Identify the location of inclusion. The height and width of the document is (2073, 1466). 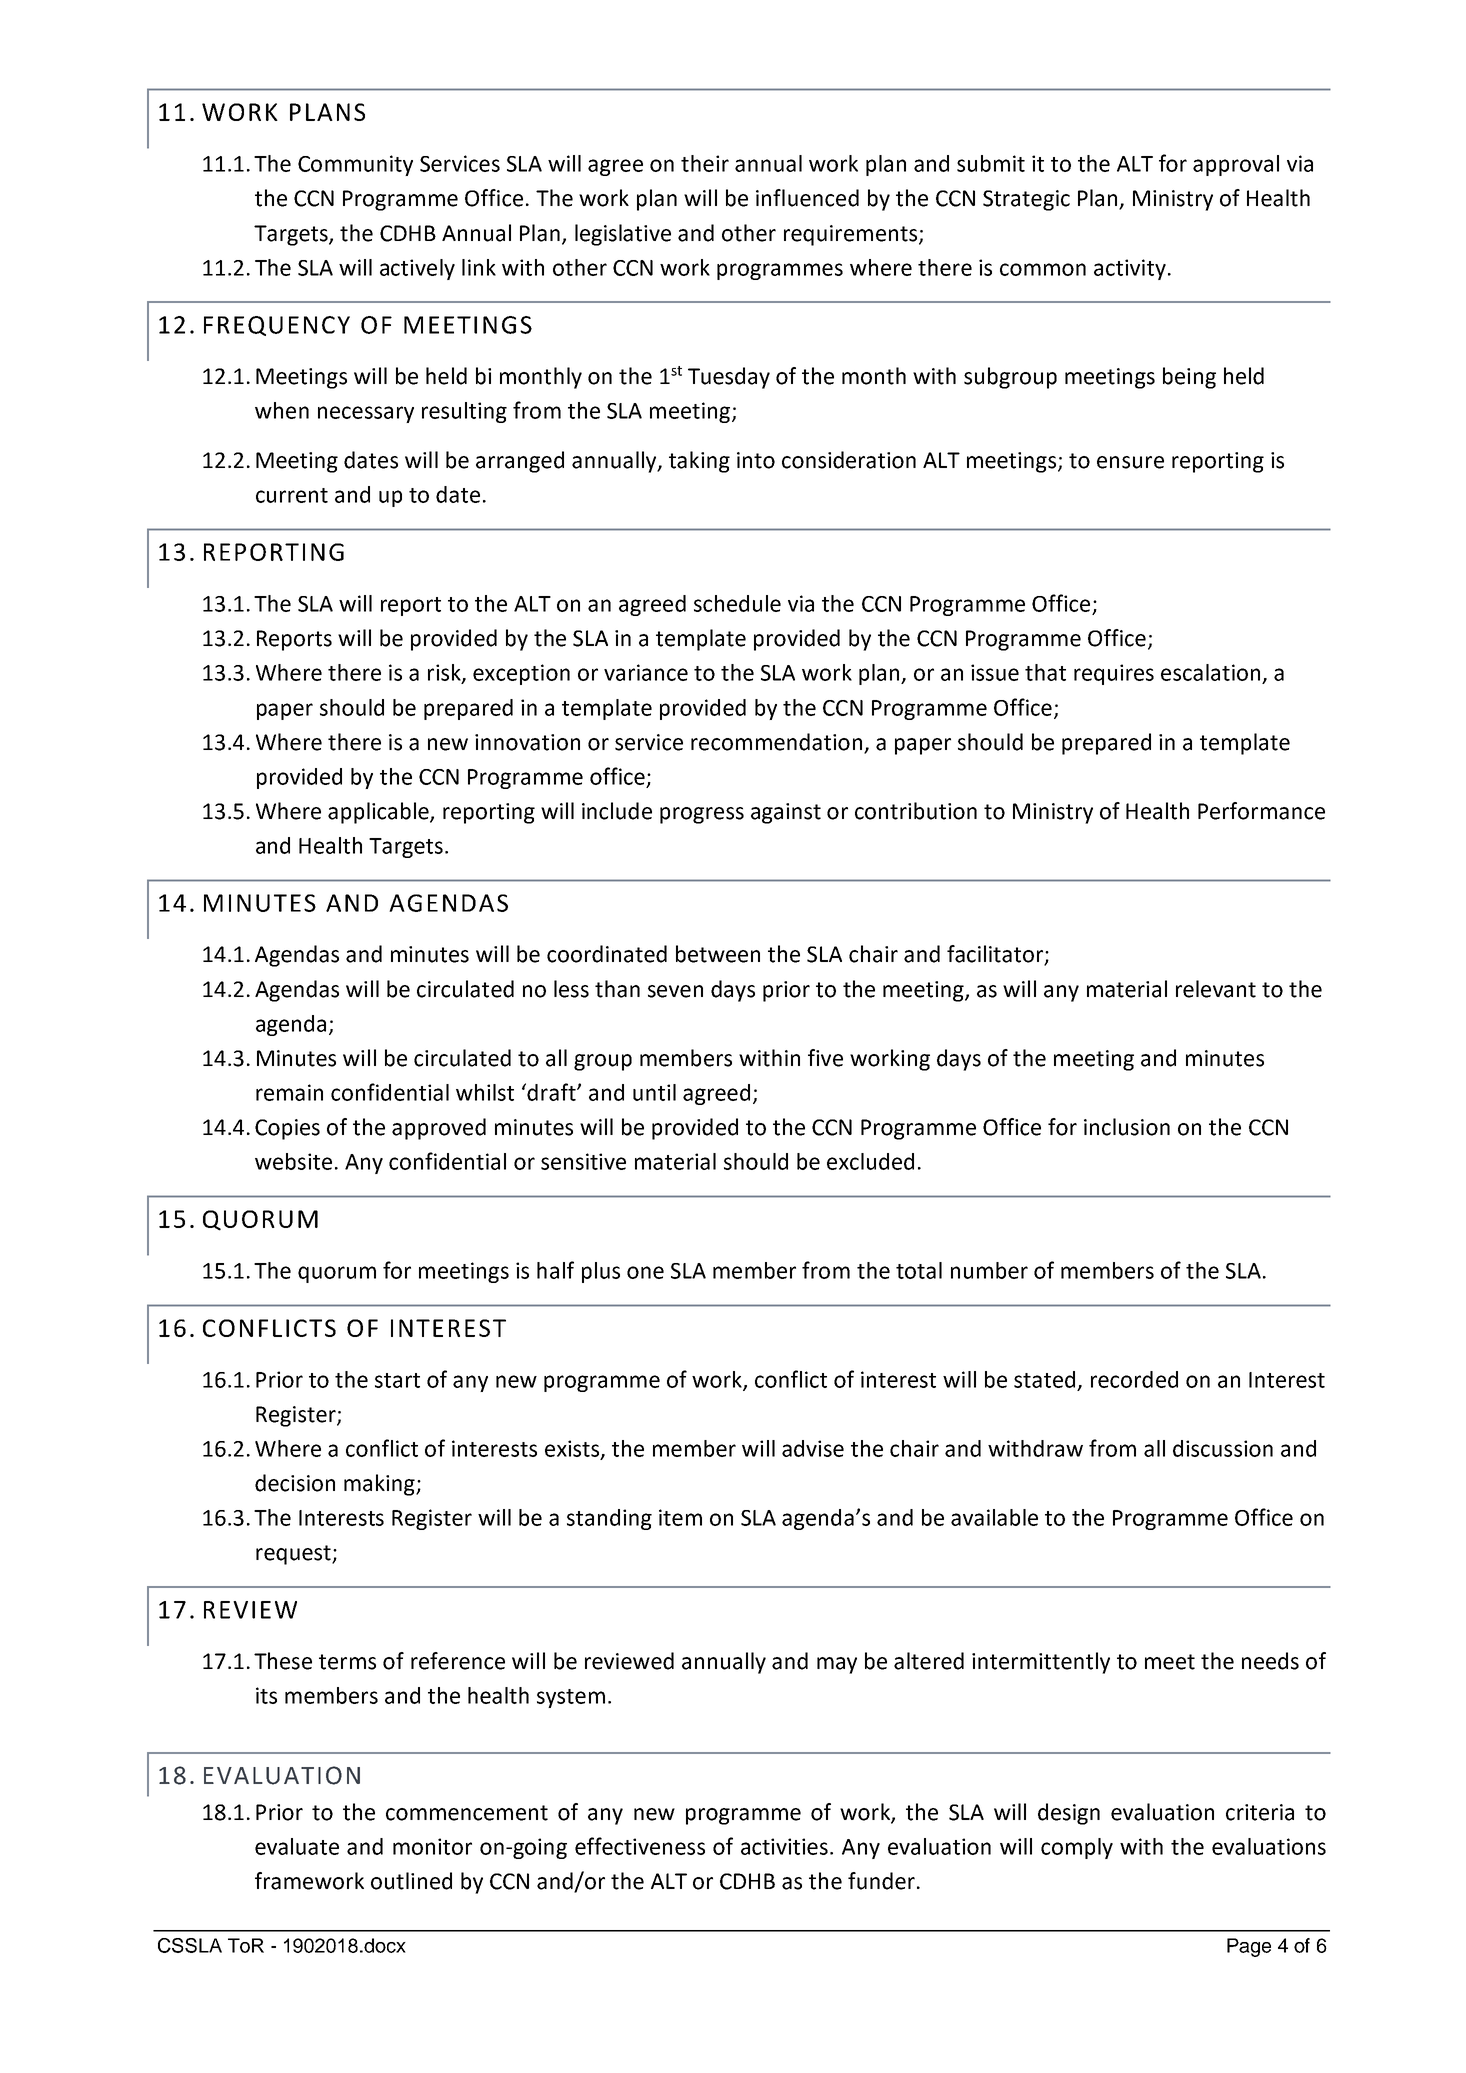
(1127, 1127).
